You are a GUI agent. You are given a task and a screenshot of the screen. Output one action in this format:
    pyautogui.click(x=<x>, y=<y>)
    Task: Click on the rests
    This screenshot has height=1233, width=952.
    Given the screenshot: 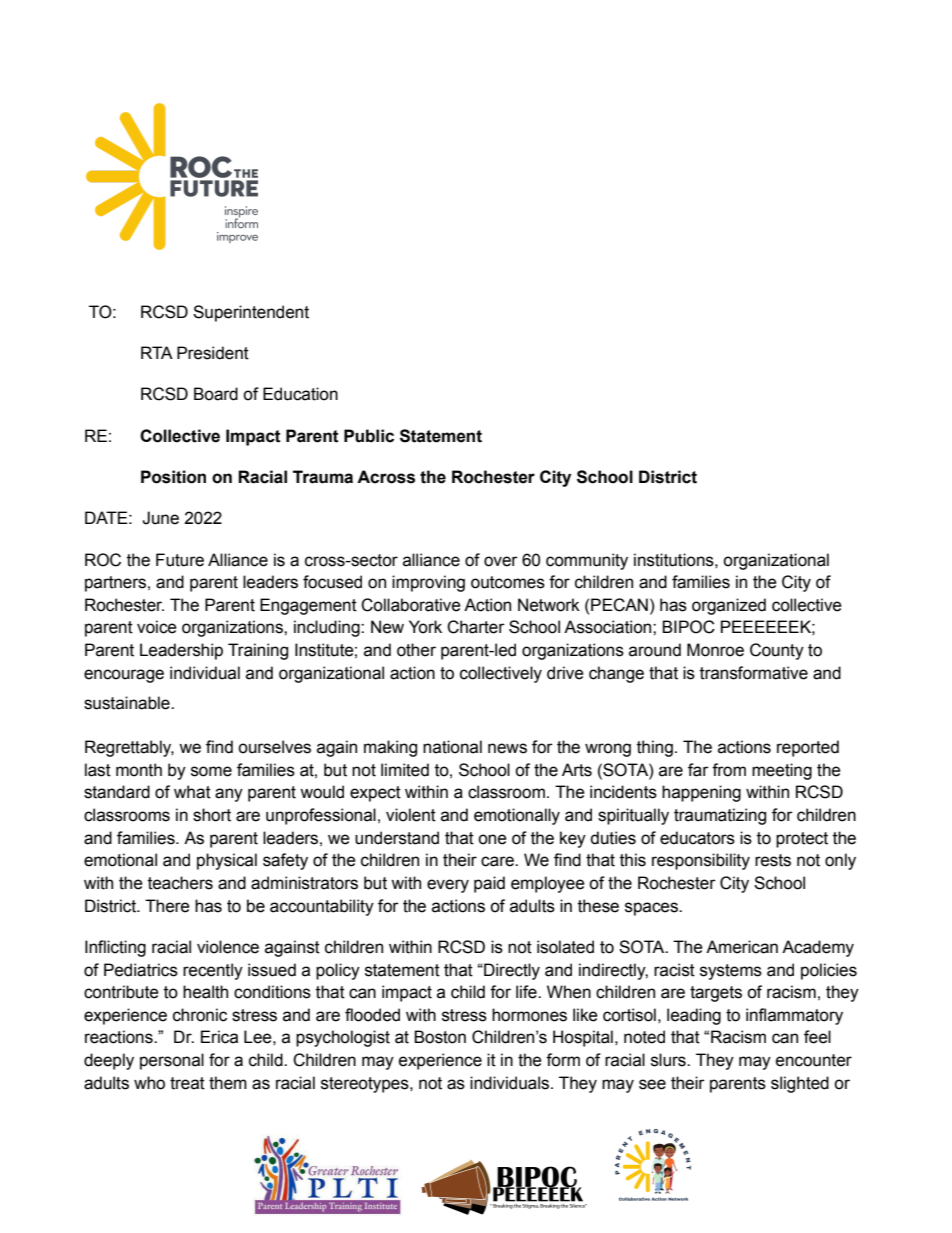 What is the action you would take?
    pyautogui.click(x=773, y=860)
